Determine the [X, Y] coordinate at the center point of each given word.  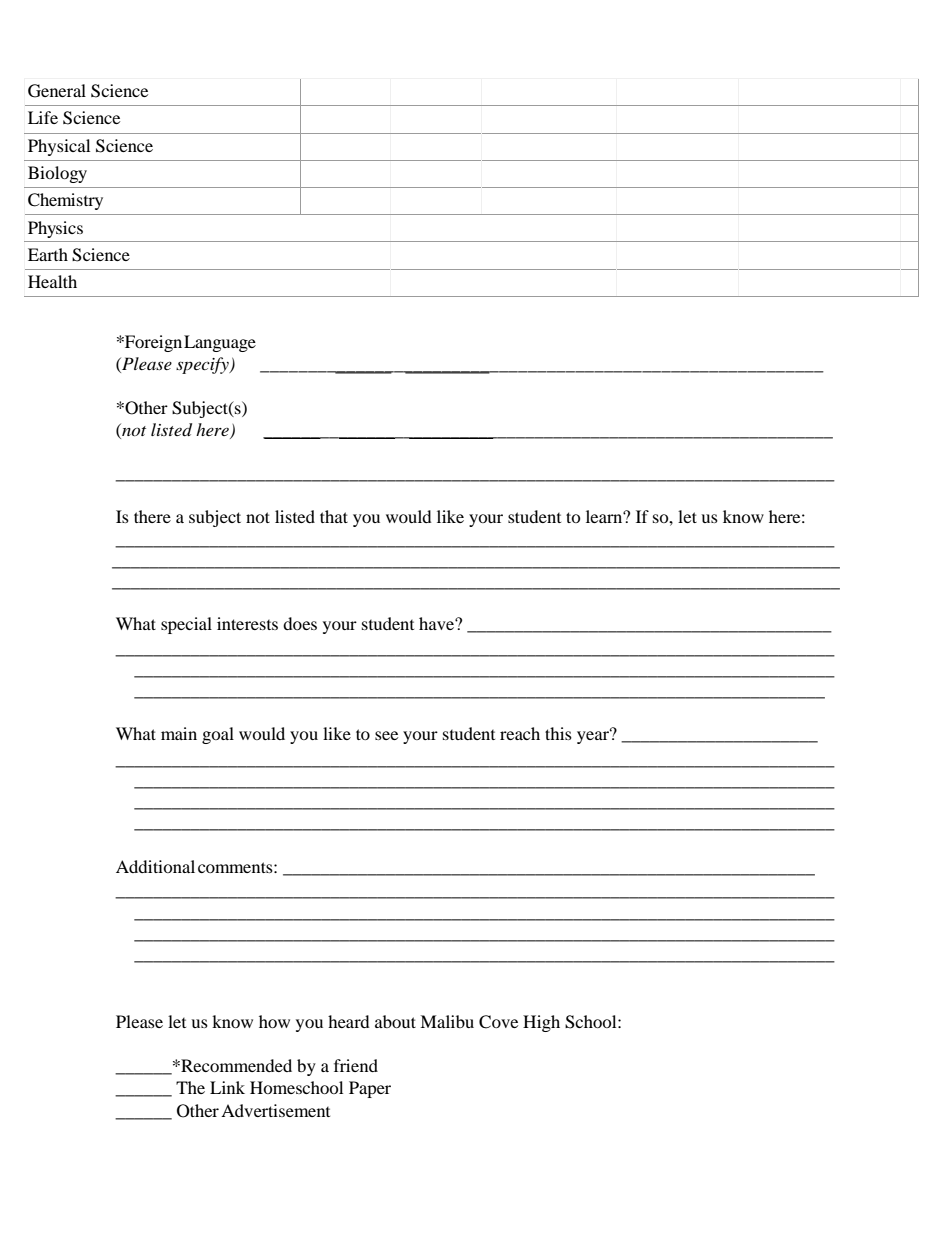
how [274, 1021]
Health [52, 281]
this [558, 733]
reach [520, 733]
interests [247, 623]
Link [227, 1087]
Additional [155, 866]
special [186, 625]
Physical [59, 147]
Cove [498, 1022]
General [57, 91]
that [334, 516]
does [300, 623]
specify [203, 365]
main [179, 733]
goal [218, 735]
